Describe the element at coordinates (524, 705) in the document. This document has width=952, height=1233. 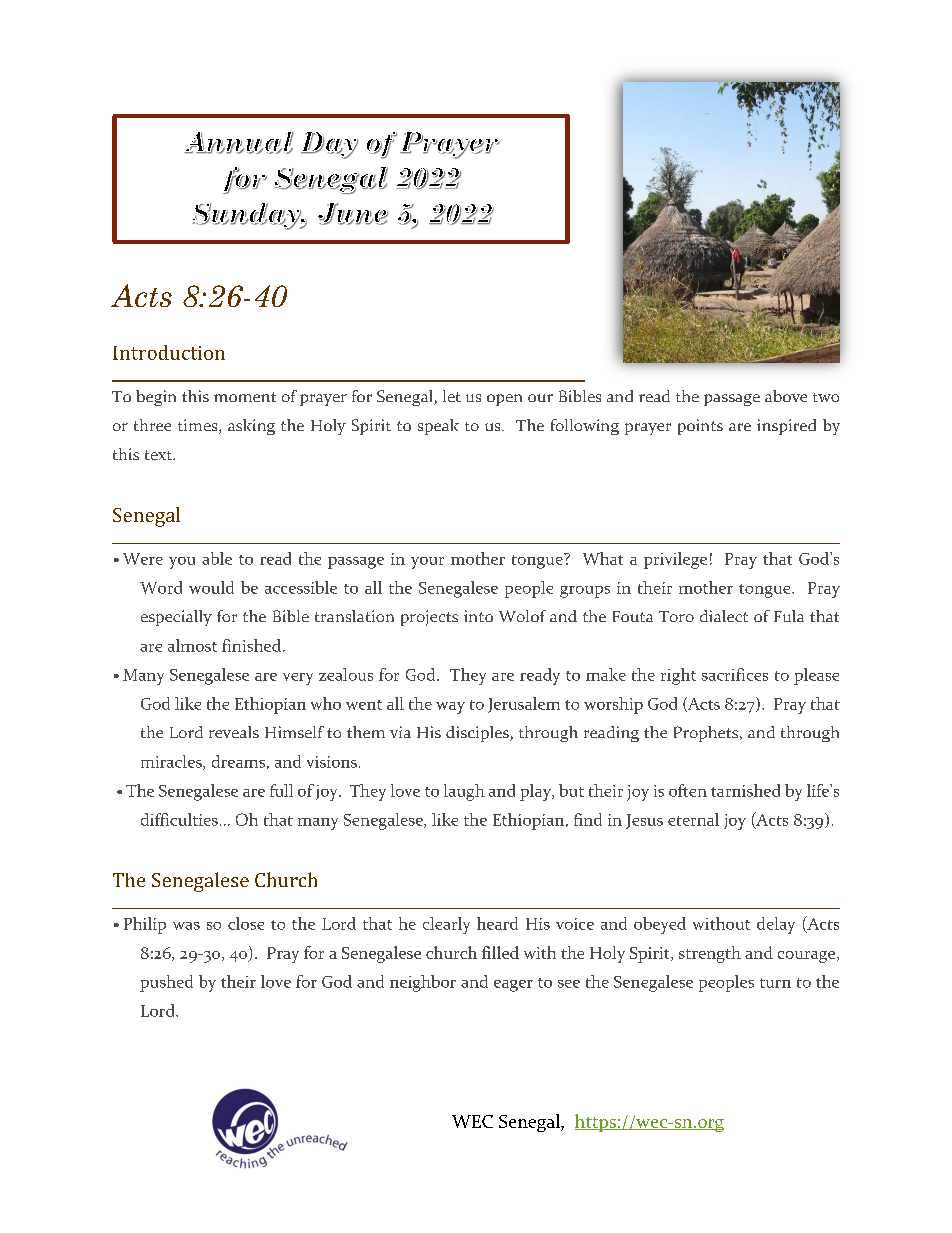
I see `Jerusalem` at that location.
